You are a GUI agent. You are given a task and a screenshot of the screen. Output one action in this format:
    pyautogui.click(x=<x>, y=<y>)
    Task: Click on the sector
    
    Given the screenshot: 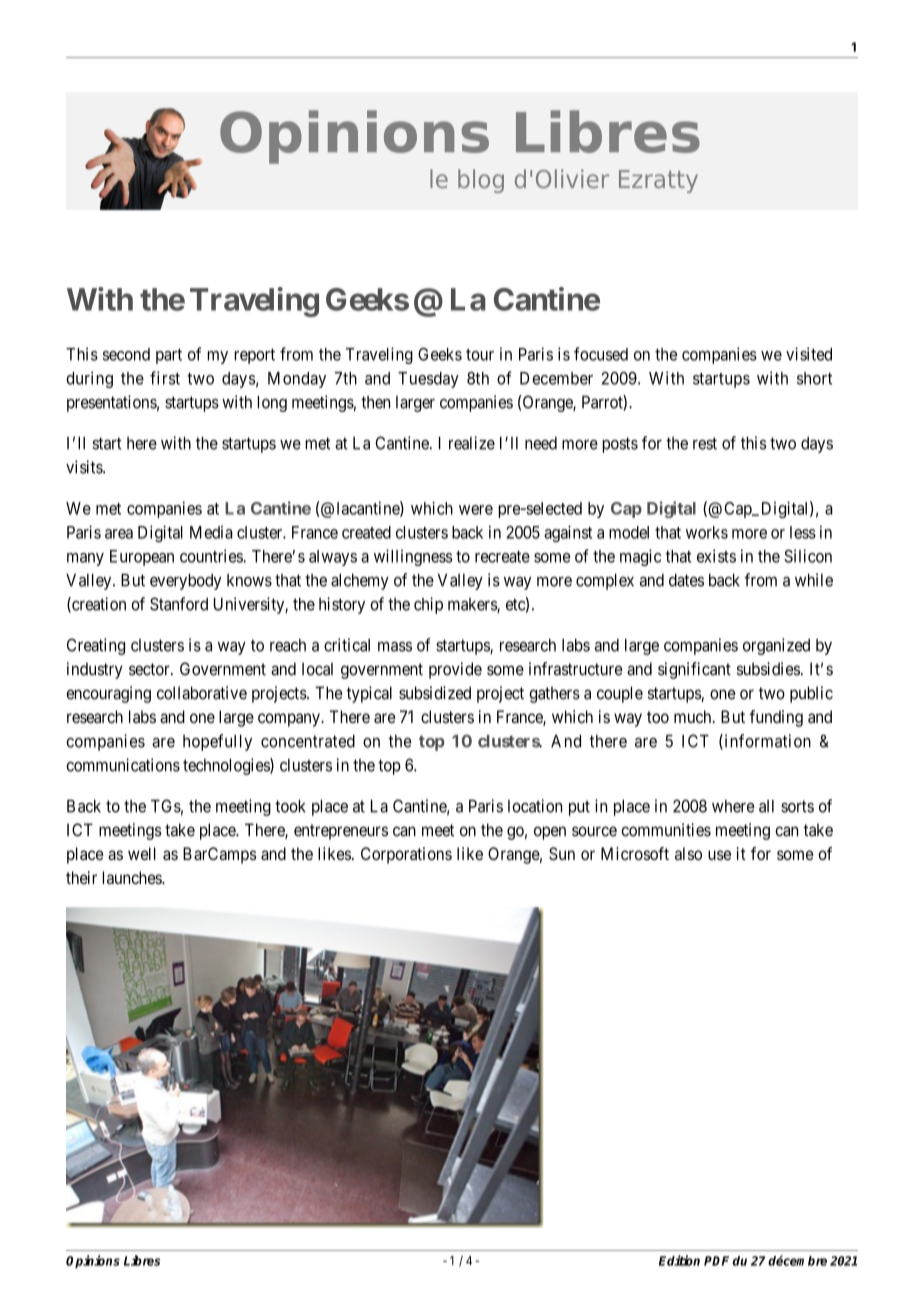 What is the action you would take?
    pyautogui.click(x=150, y=669)
